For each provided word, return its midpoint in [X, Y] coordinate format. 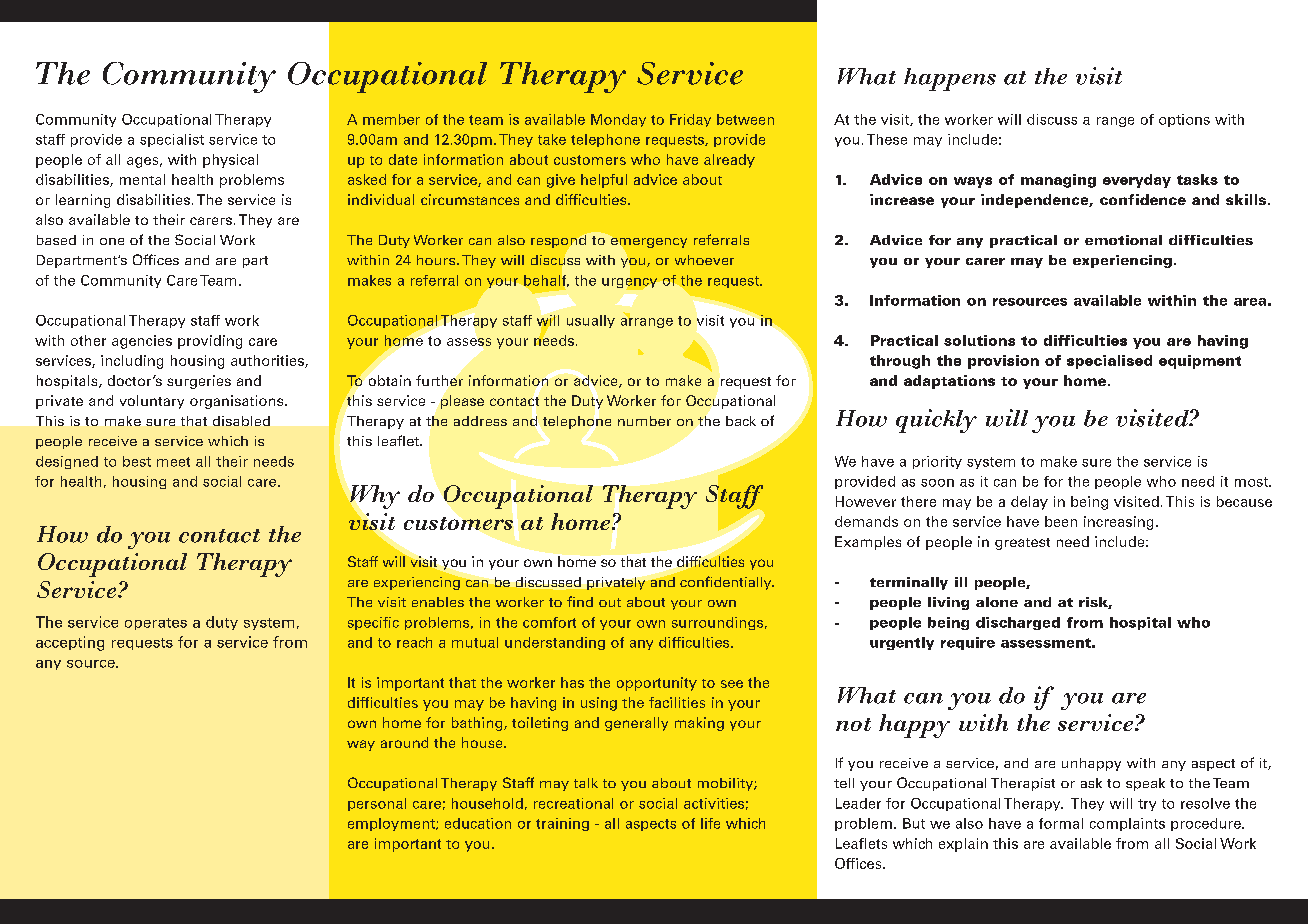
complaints [1127, 824]
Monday [618, 120]
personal [377, 804]
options [1184, 120]
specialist [172, 140]
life [710, 823]
